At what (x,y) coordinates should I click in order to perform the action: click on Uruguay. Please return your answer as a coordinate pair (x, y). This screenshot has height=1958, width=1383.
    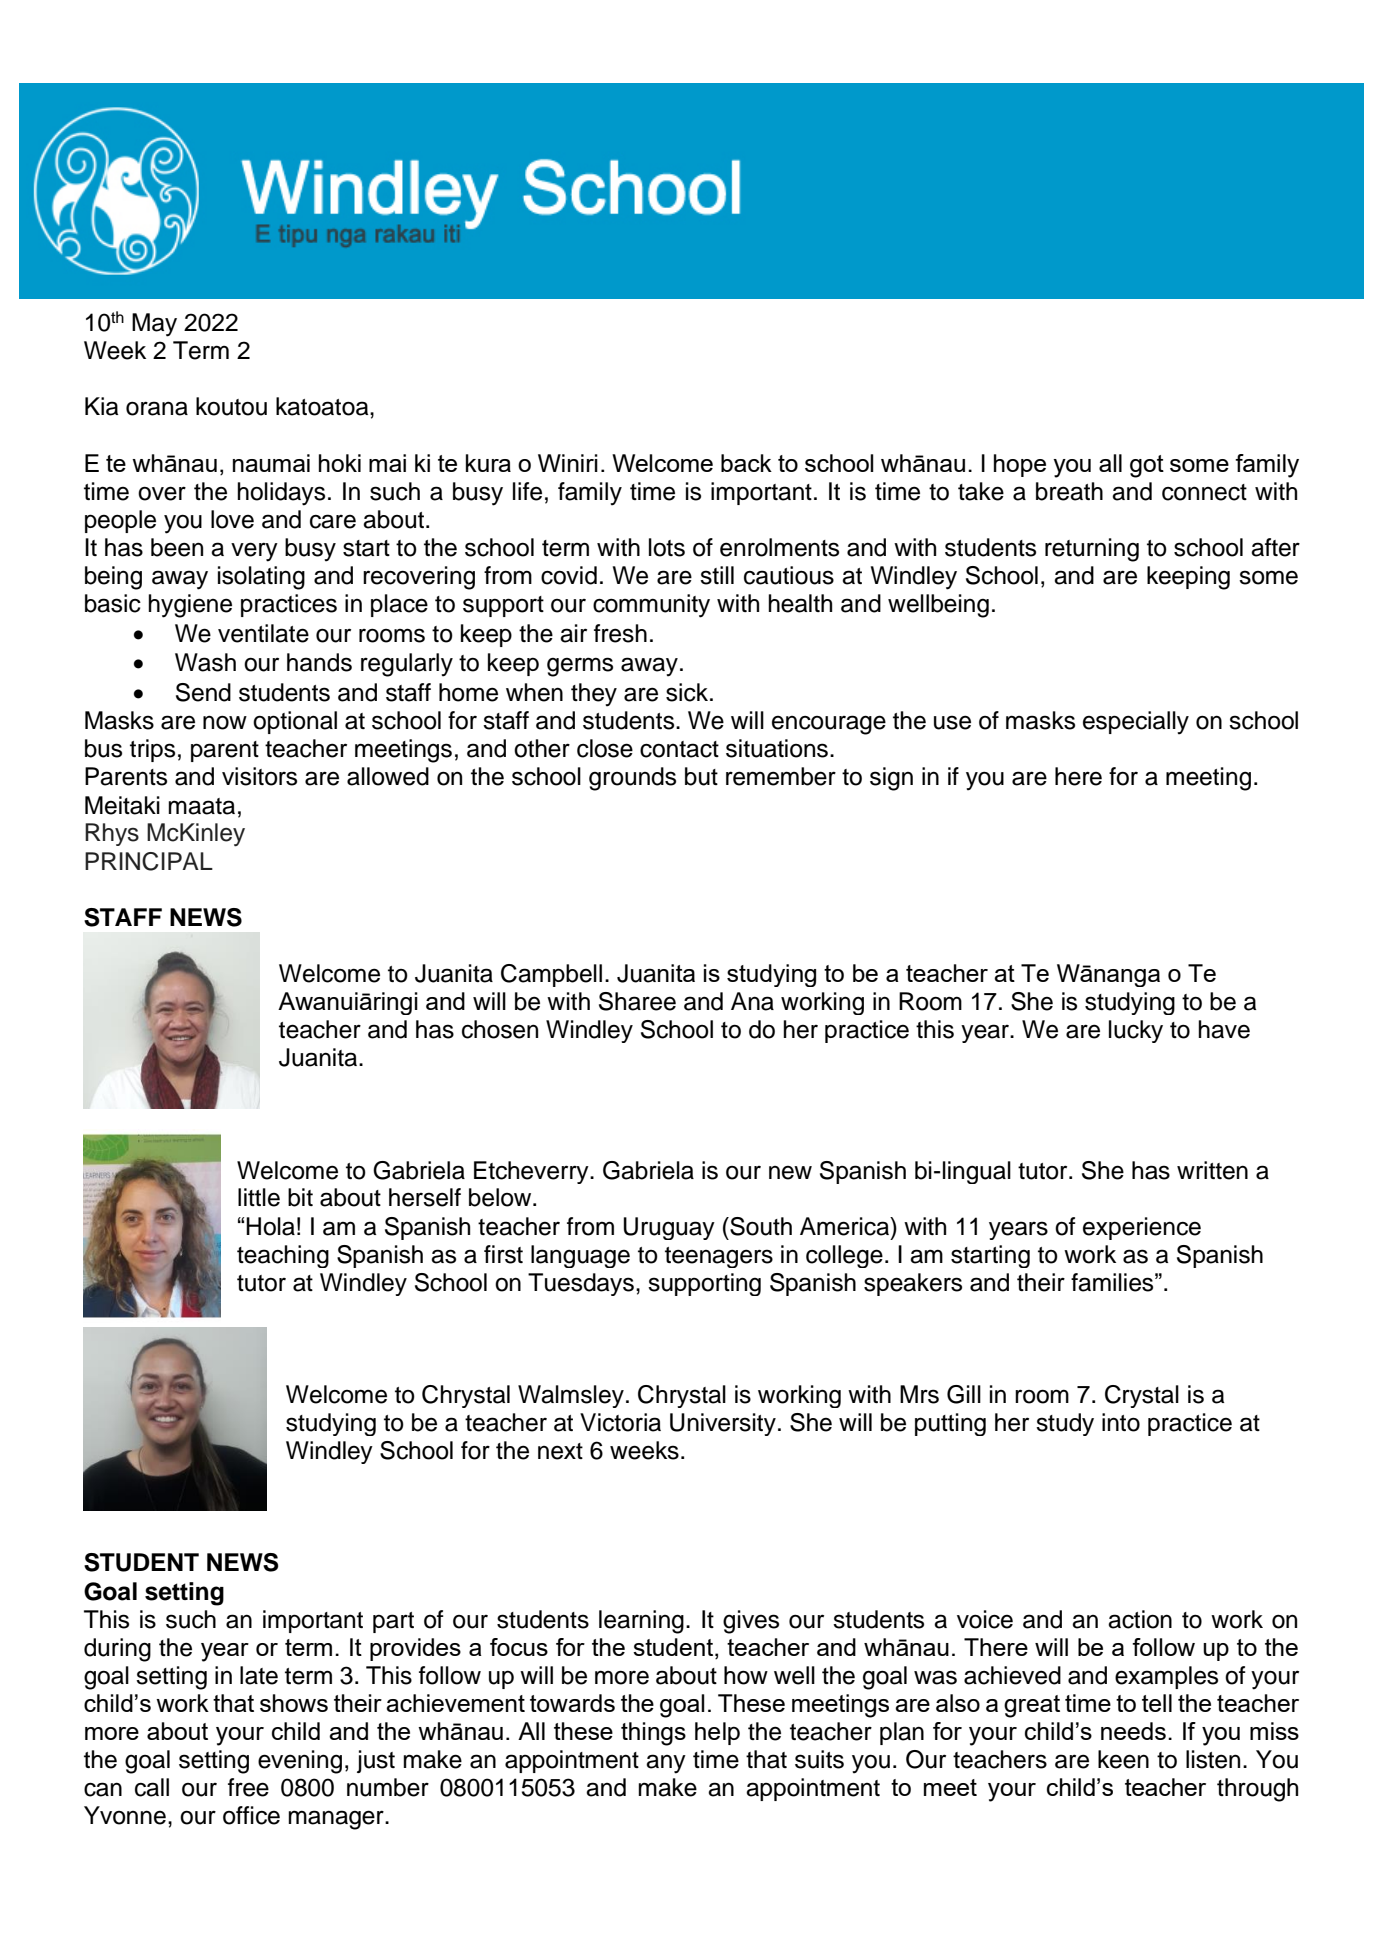
    Looking at the image, I should click on (669, 1228).
